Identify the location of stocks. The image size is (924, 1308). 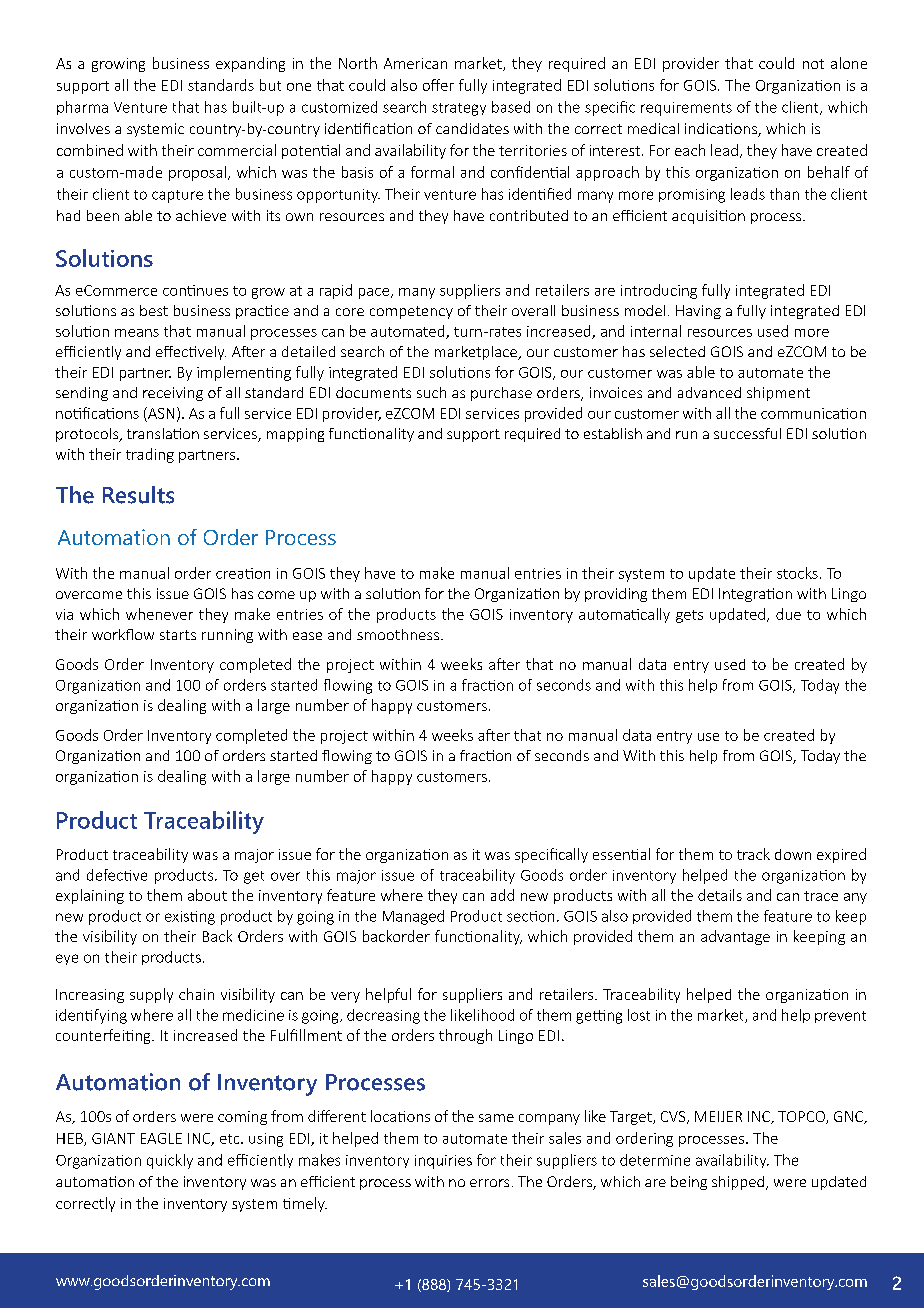
(797, 573).
